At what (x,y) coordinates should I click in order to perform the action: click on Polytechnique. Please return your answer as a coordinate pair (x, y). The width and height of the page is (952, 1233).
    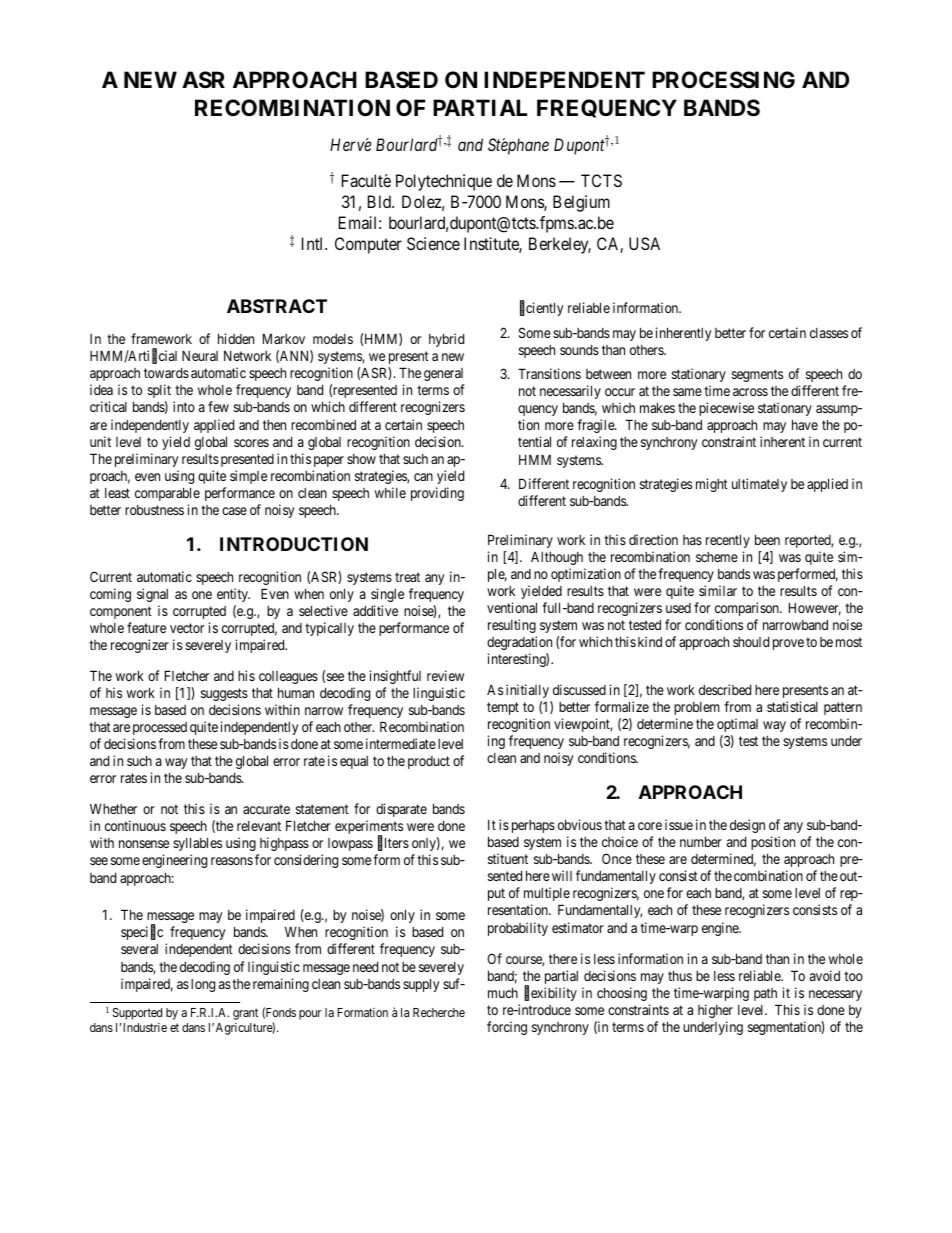
    Looking at the image, I should click on (444, 182).
